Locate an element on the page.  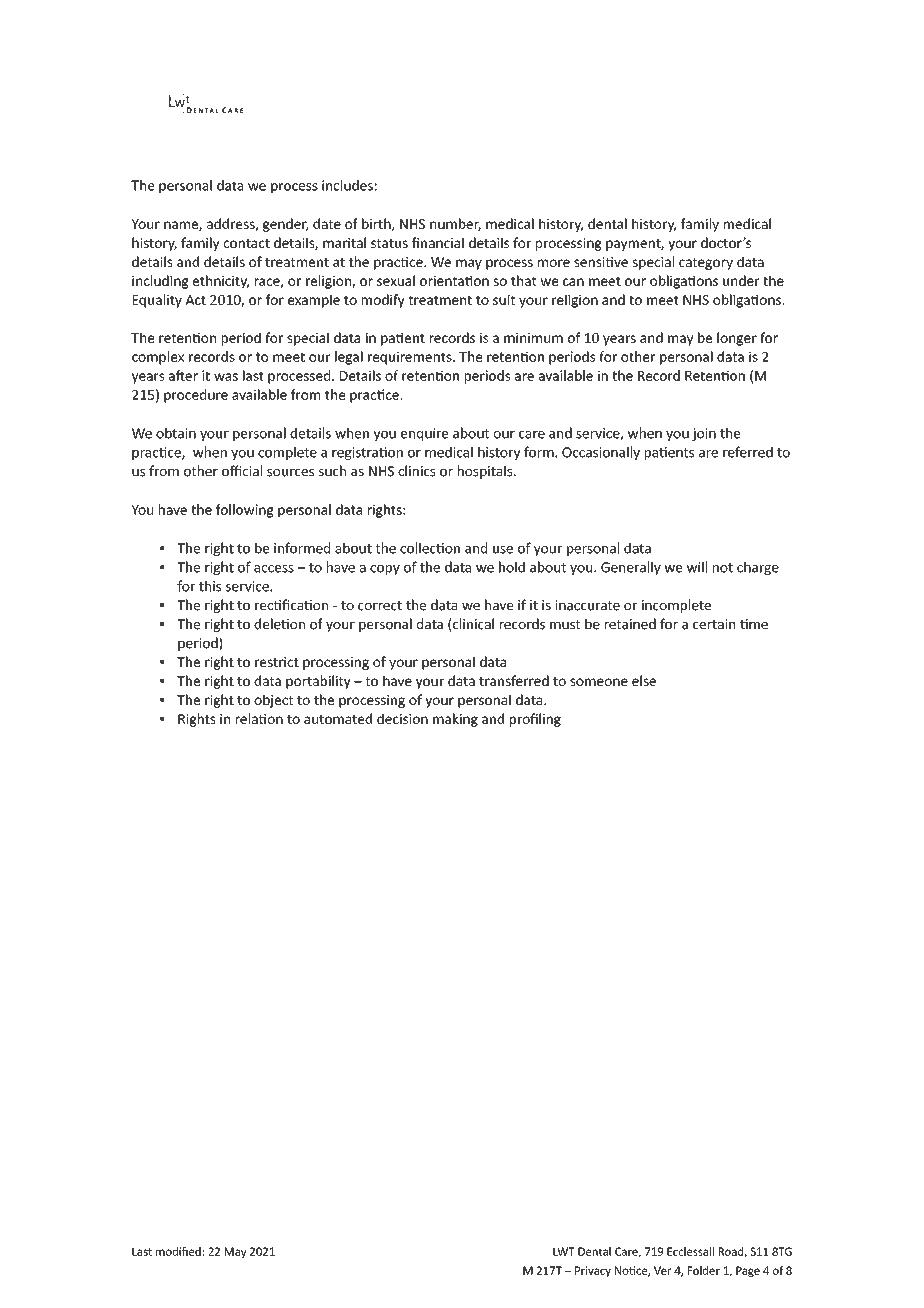
else is located at coordinates (644, 680).
